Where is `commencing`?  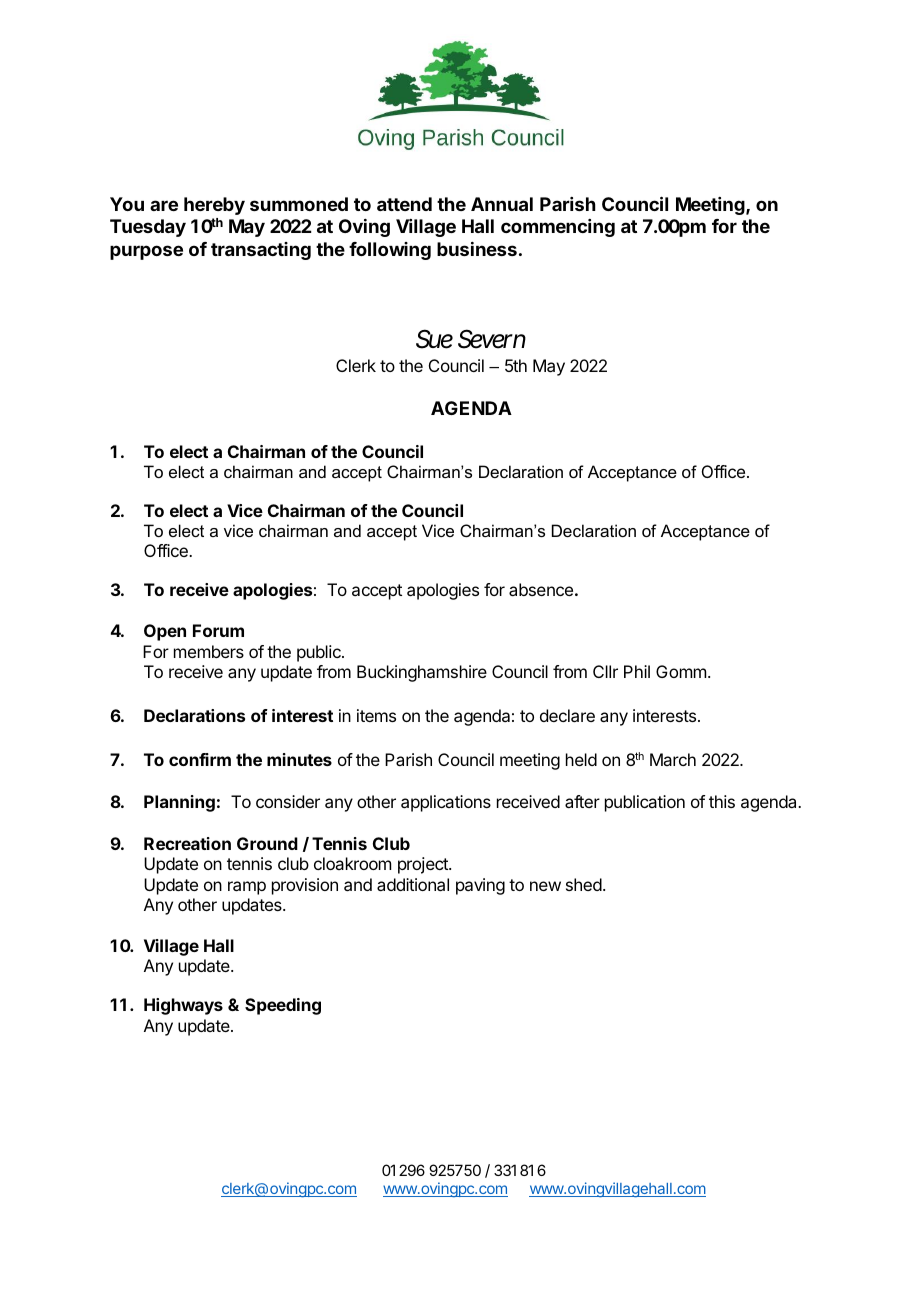
commencing is located at coordinates (558, 228).
